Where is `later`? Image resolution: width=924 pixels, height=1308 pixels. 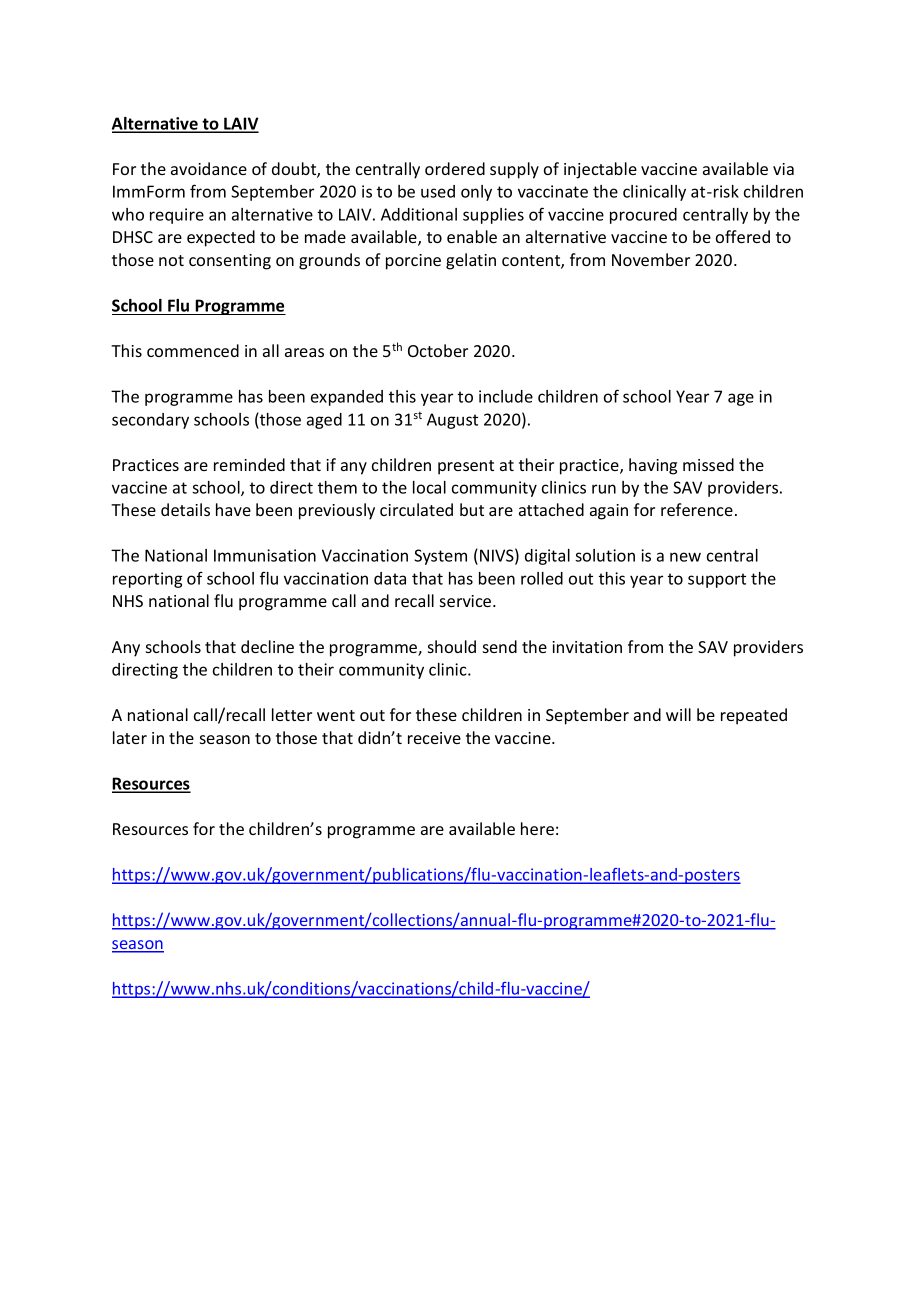 later is located at coordinates (130, 737).
